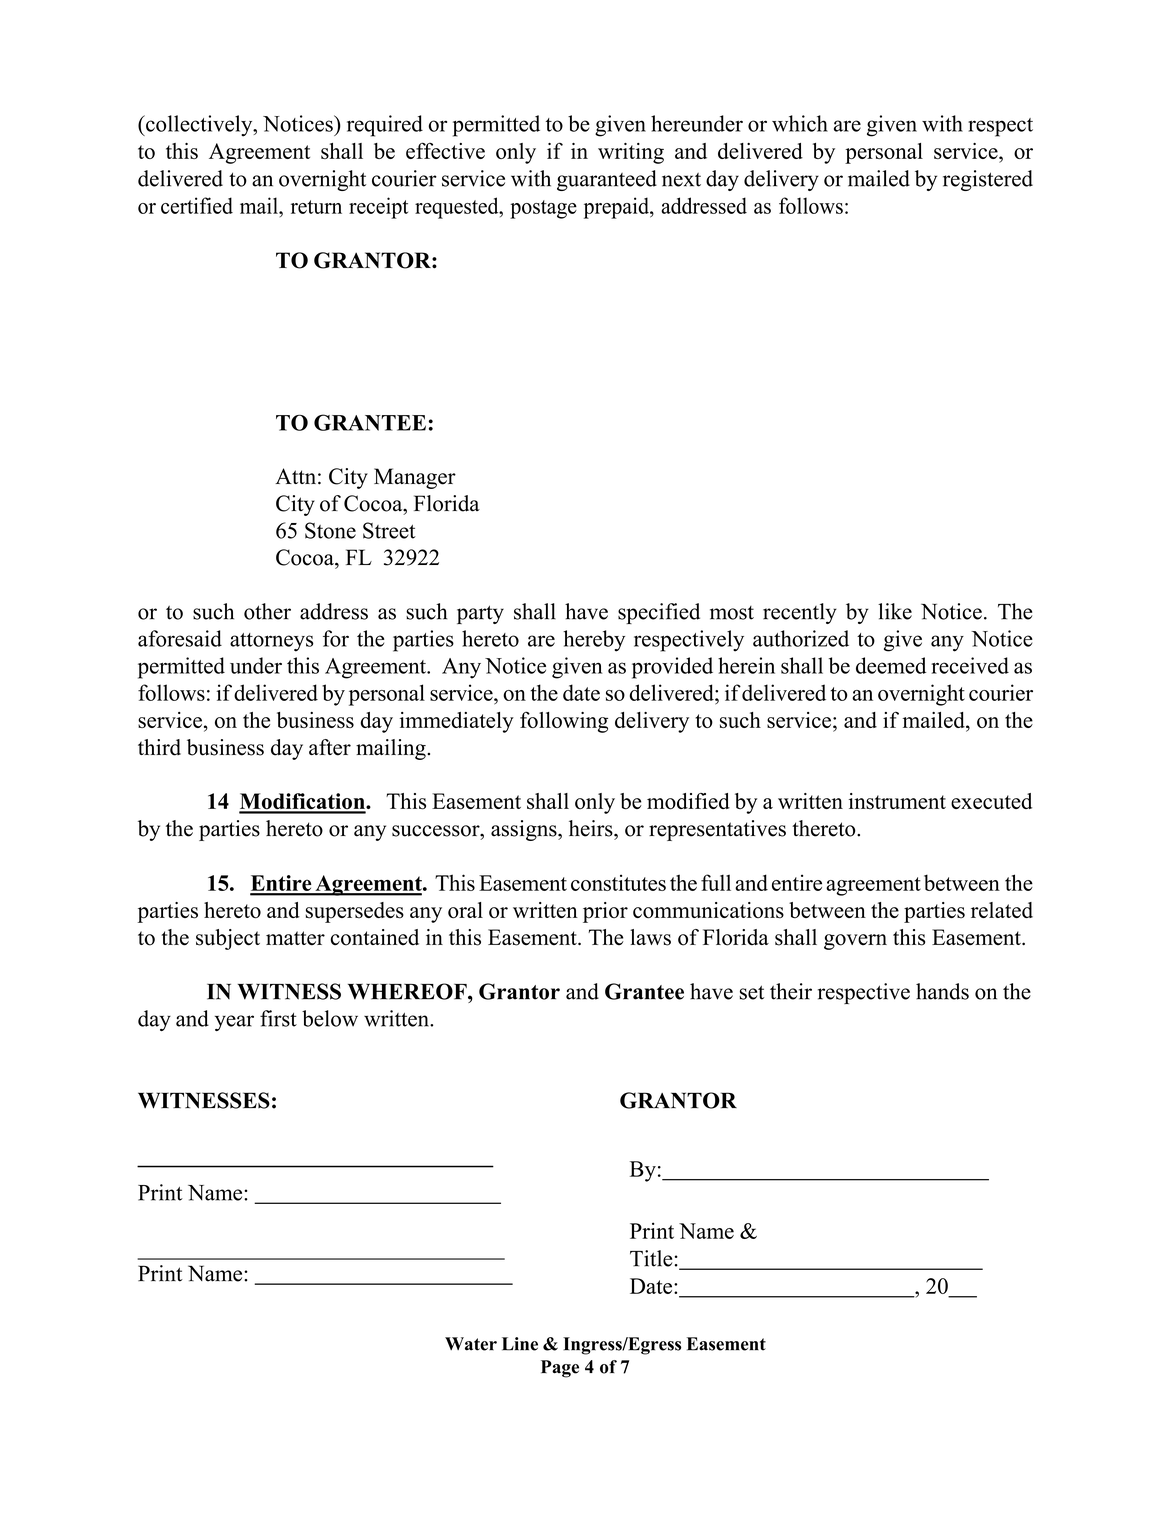  What do you see at coordinates (895, 611) in the image?
I see `like` at bounding box center [895, 611].
